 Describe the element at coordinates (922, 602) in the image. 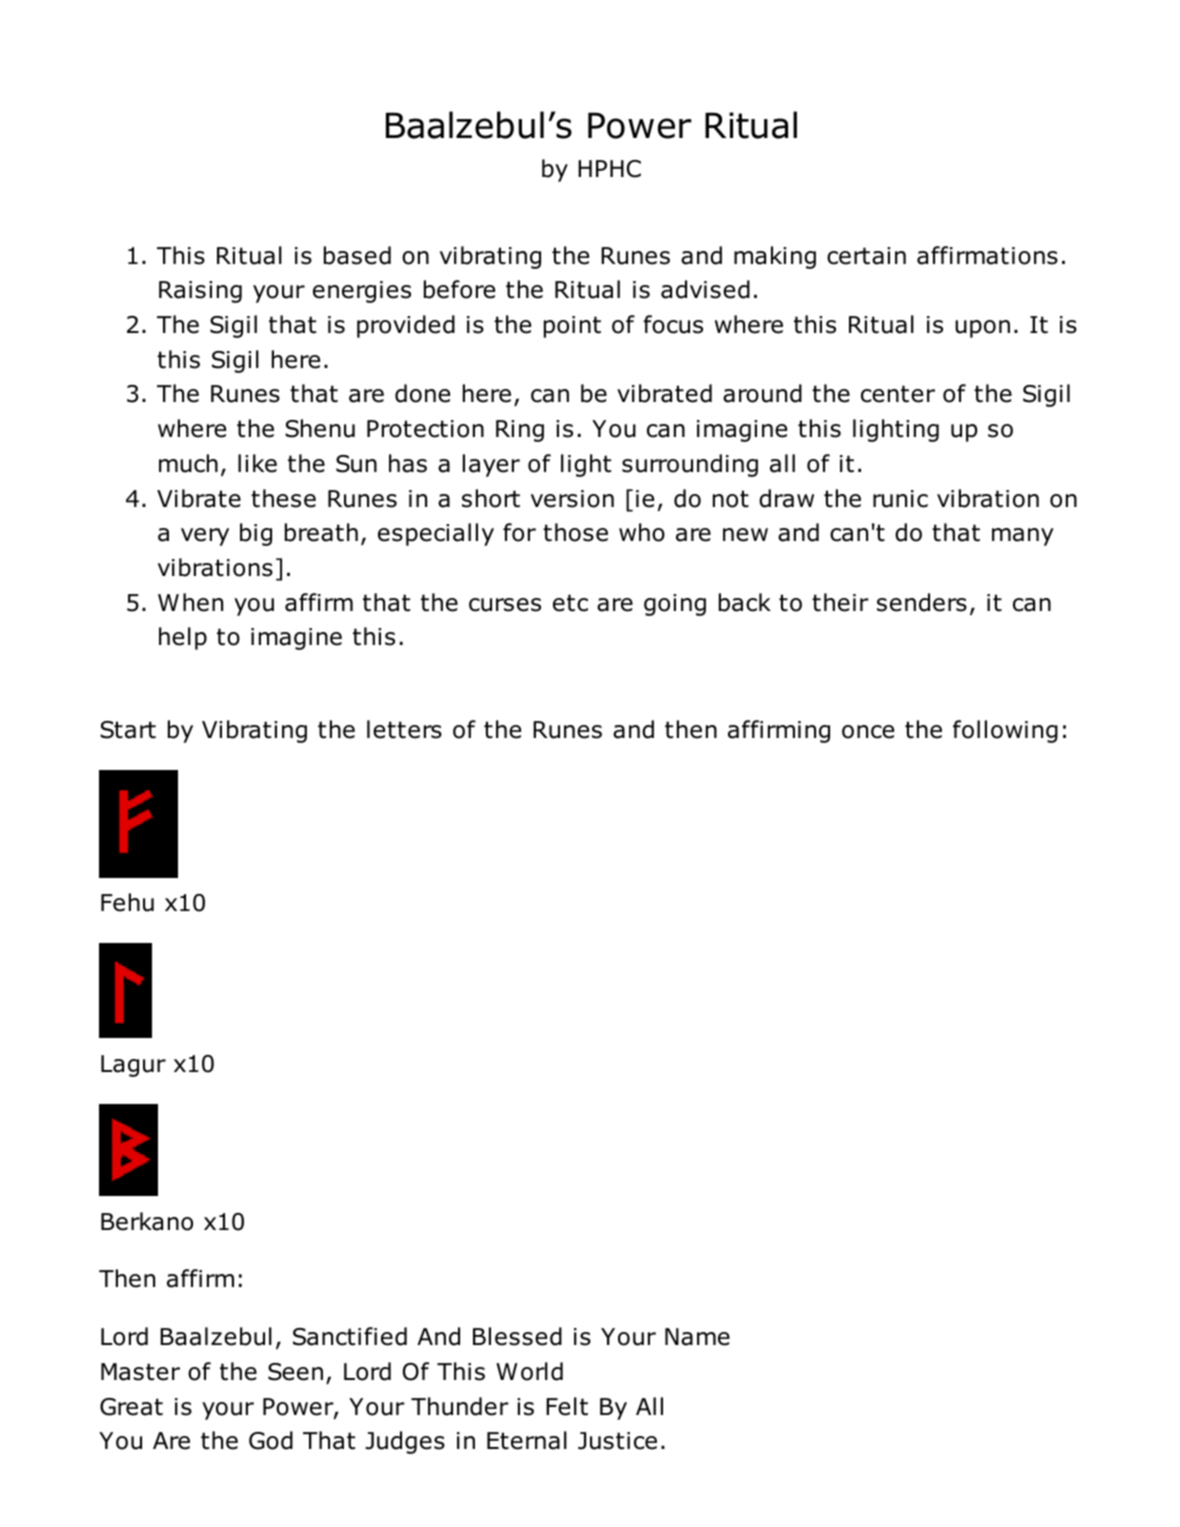

I see `senders` at that location.
